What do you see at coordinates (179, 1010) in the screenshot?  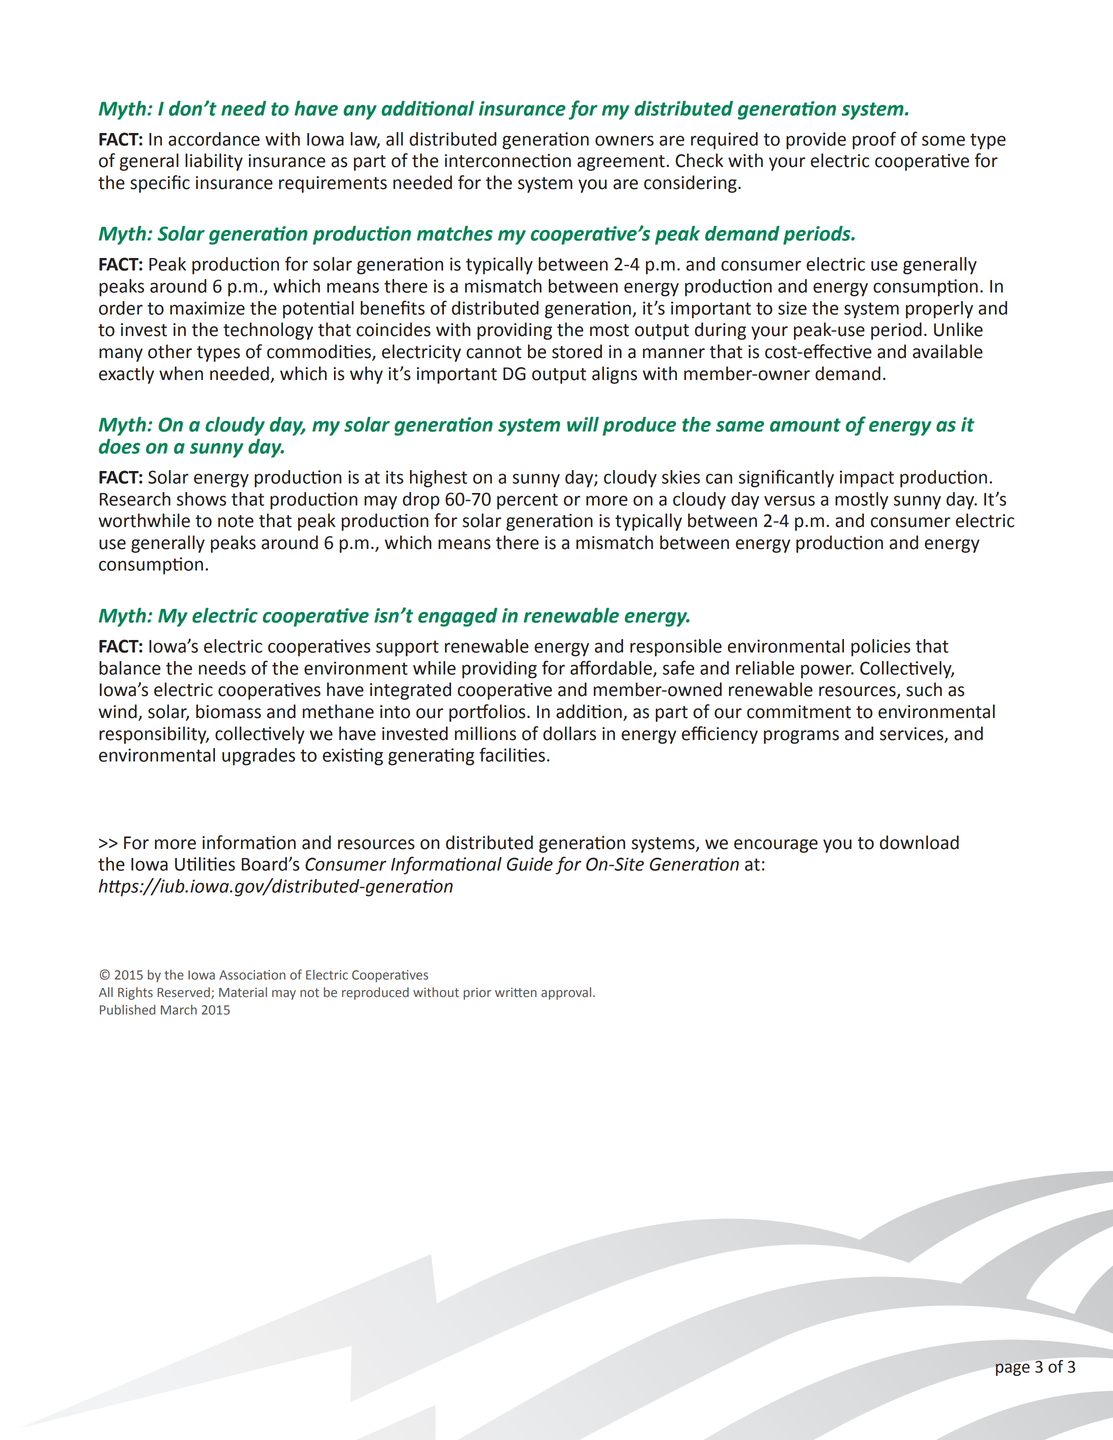 I see `March` at bounding box center [179, 1010].
